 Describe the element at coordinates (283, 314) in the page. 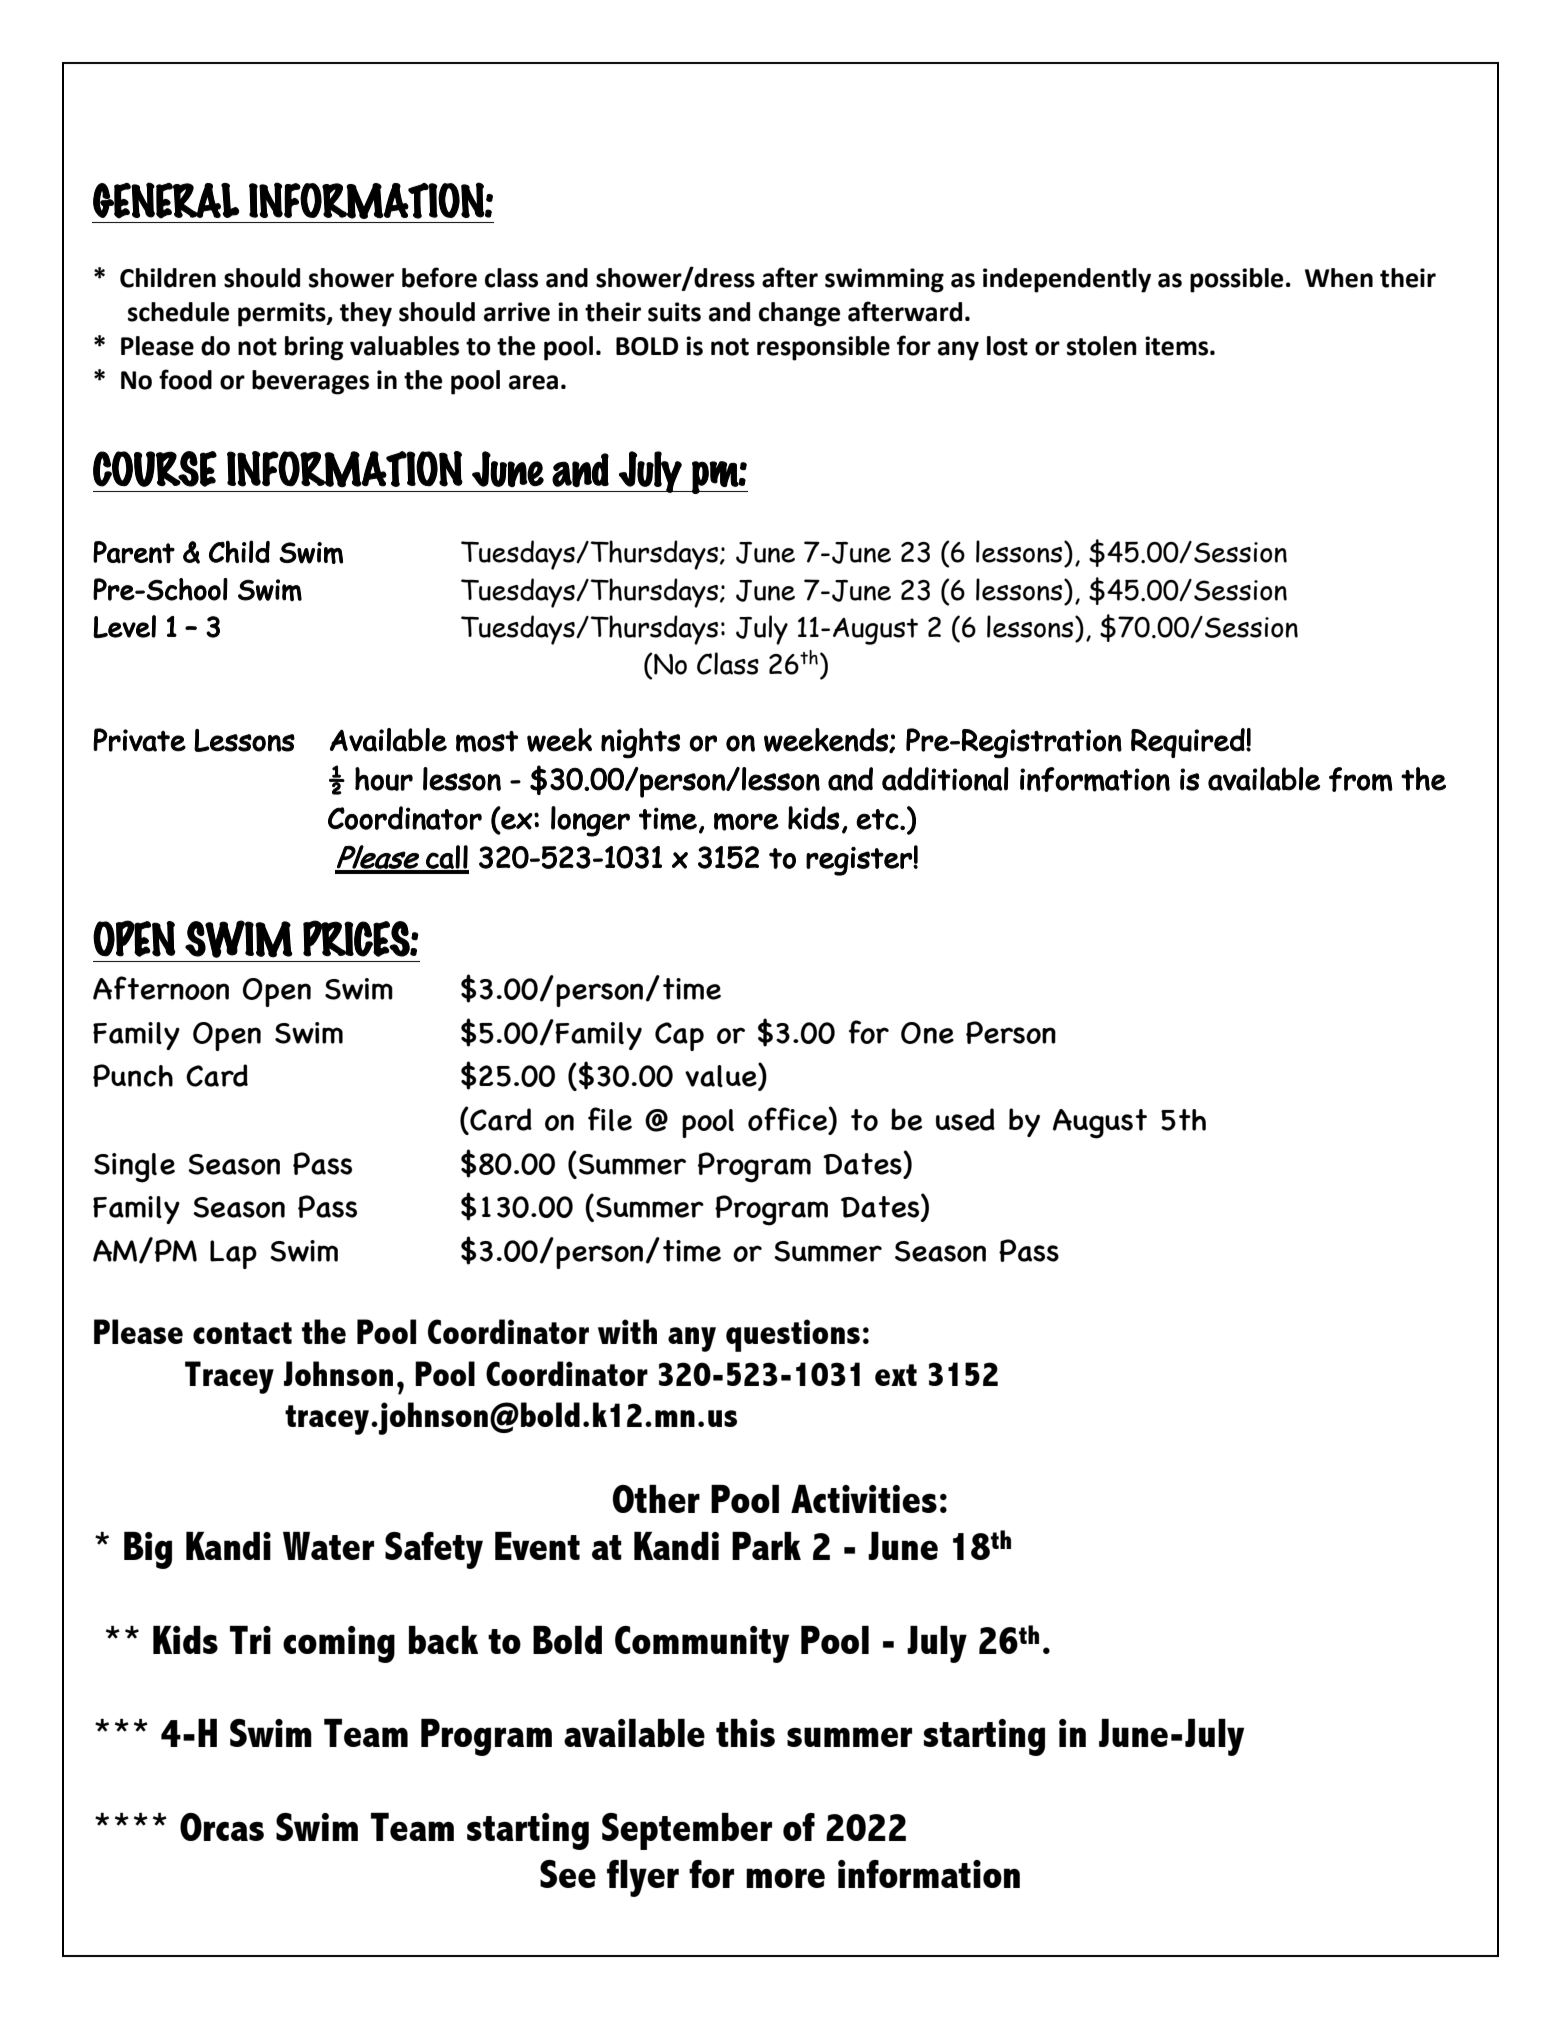

I see `permits` at that location.
